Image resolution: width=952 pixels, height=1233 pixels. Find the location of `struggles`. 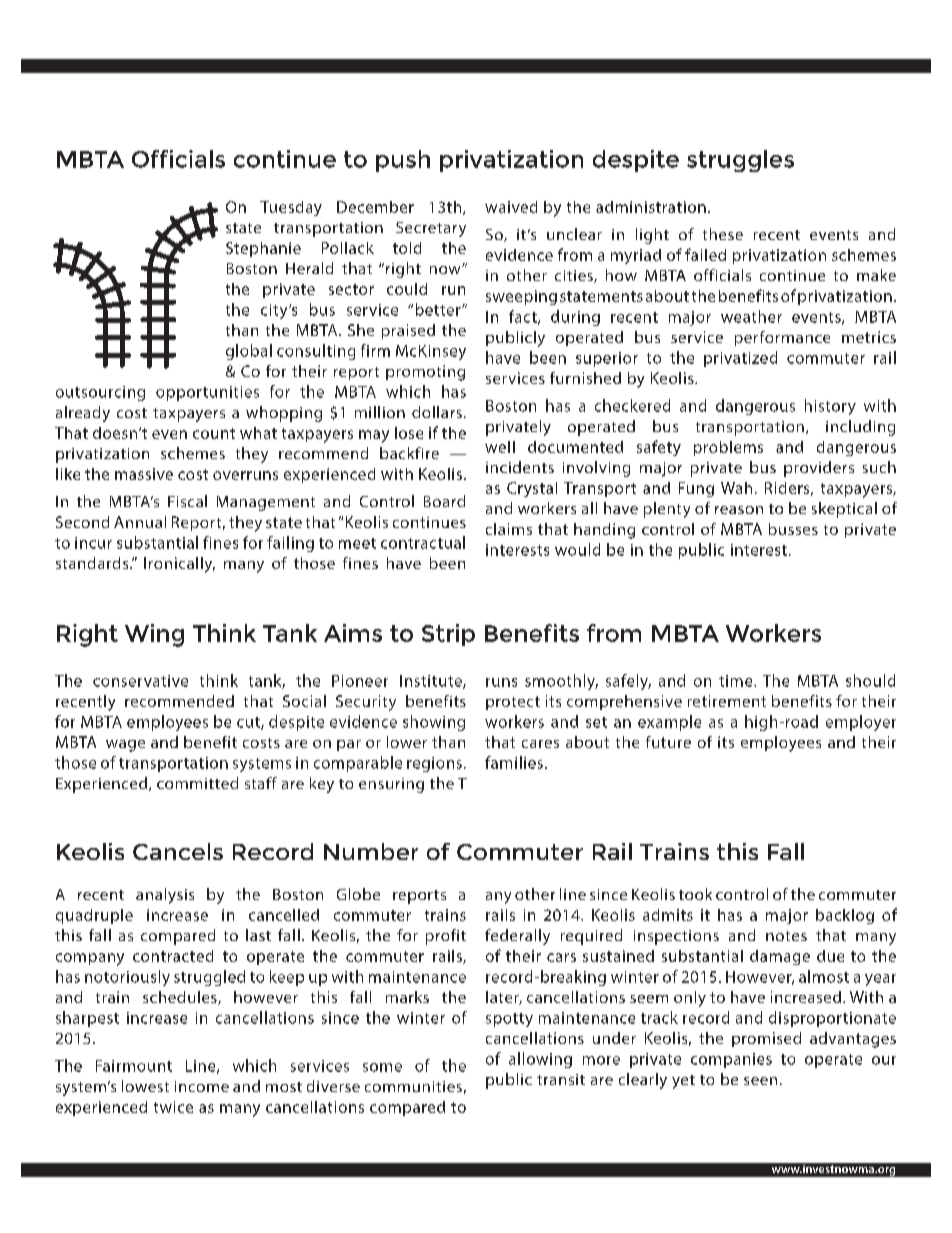

struggles is located at coordinates (740, 161).
